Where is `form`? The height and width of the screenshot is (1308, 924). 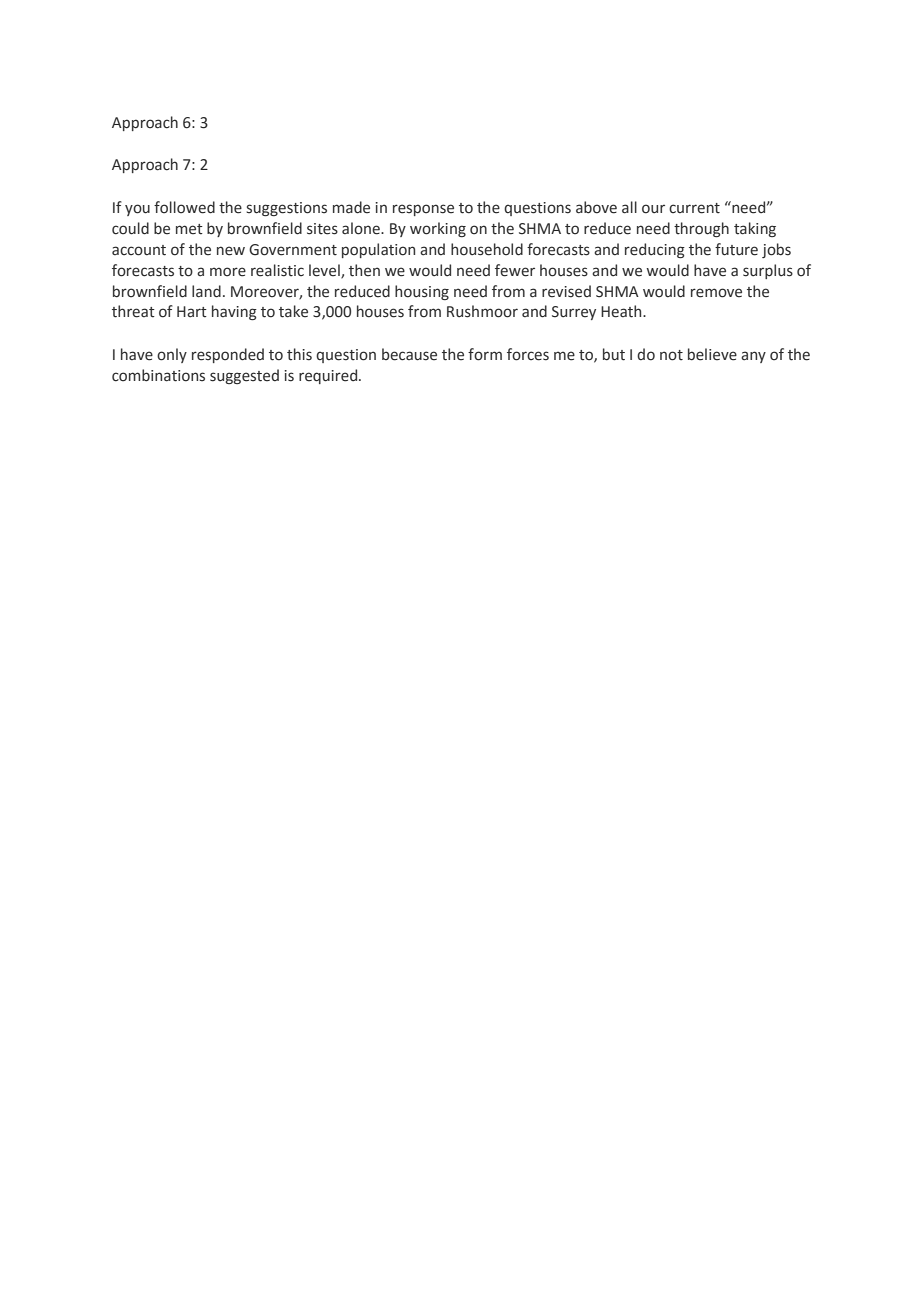 form is located at coordinates (485, 354).
